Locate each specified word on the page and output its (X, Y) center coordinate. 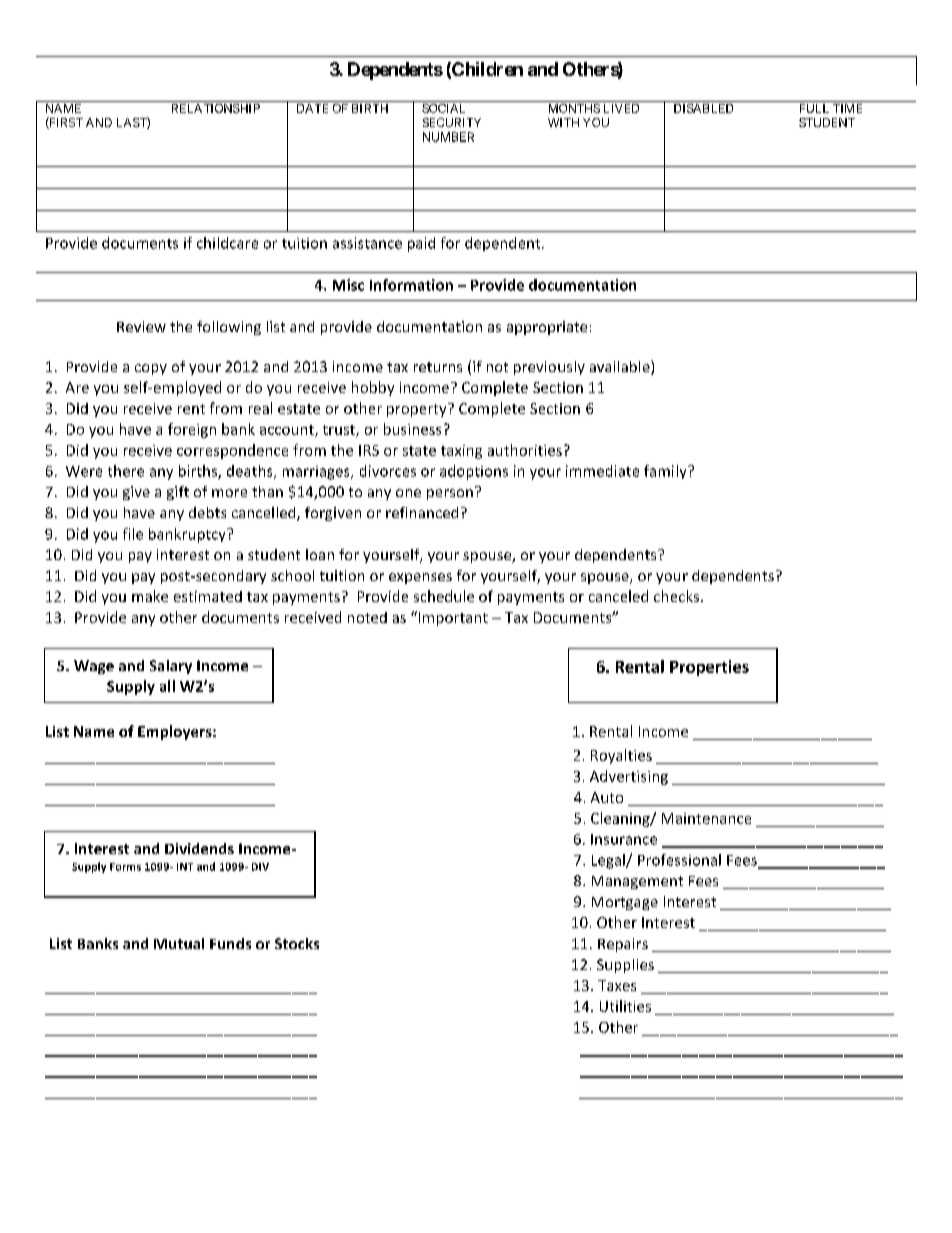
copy (151, 369)
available (621, 367)
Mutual (179, 943)
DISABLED (703, 108)
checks (678, 596)
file (133, 534)
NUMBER (448, 137)
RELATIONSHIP (216, 108)
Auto (607, 797)
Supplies (625, 966)
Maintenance (706, 818)
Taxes (617, 985)
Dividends (199, 848)
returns (438, 367)
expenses (420, 578)
